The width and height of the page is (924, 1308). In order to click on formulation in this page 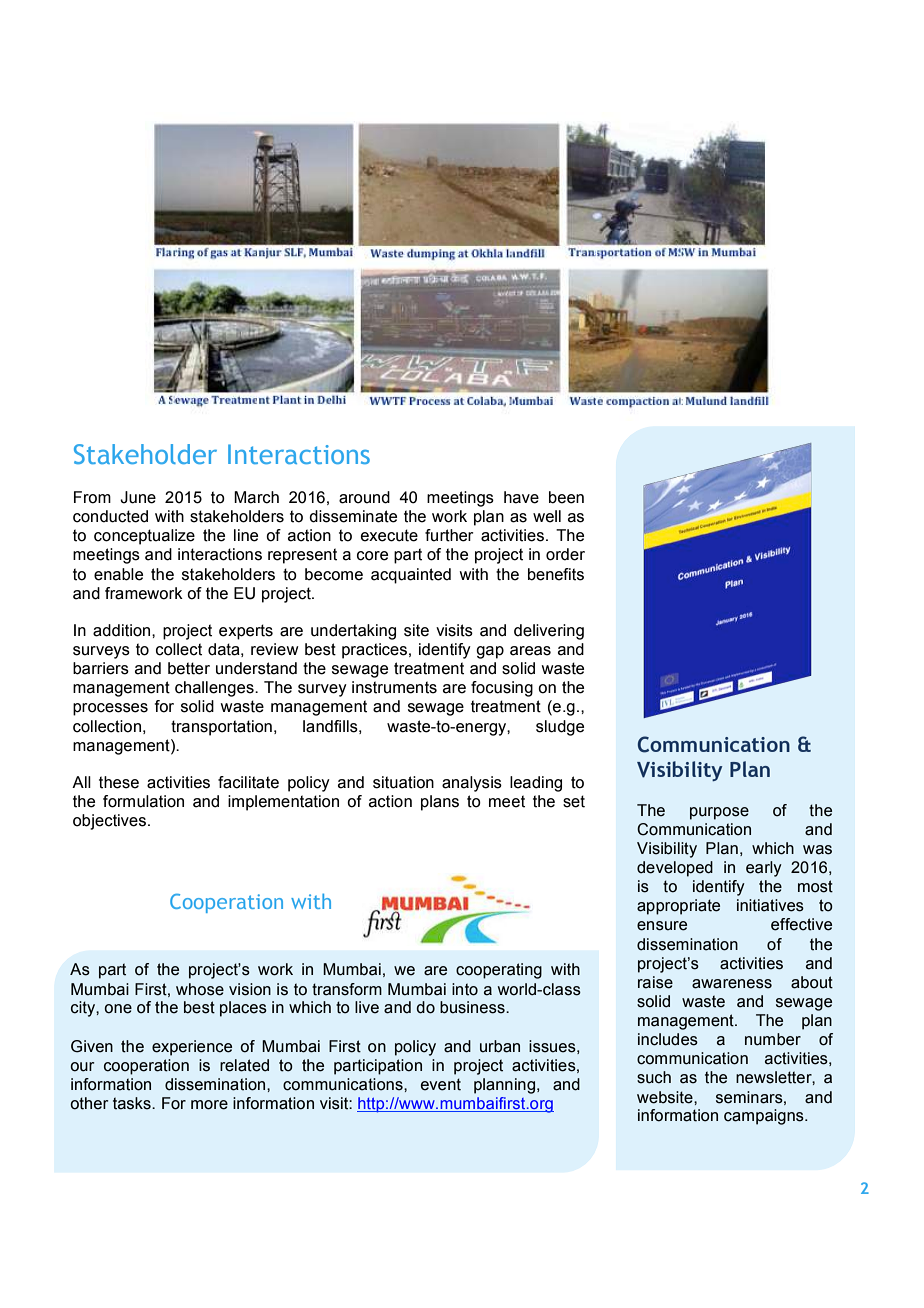, I will do `click(143, 801)`.
